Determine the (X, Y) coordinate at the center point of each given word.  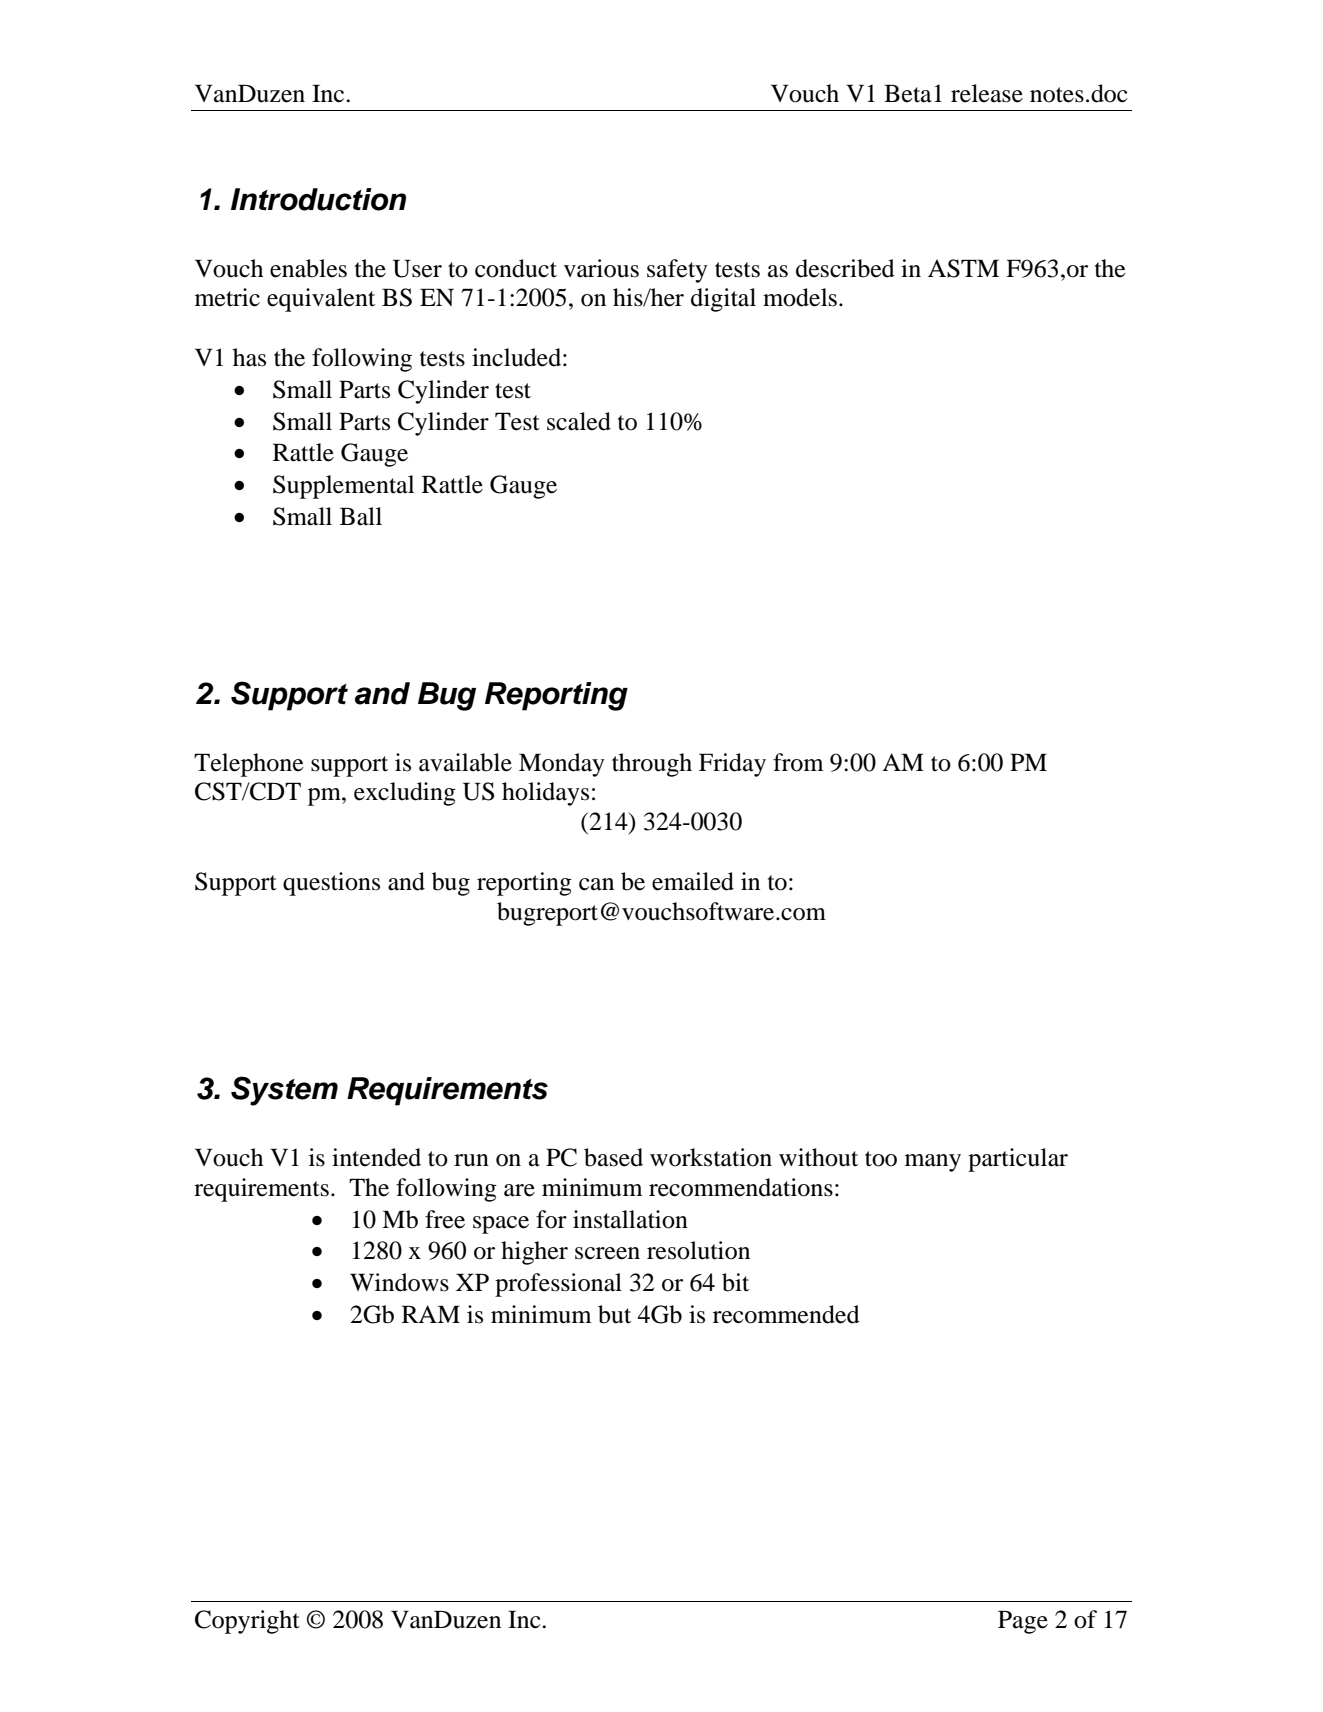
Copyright (247, 1622)
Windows (399, 1282)
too (881, 1159)
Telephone (249, 765)
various (601, 268)
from (798, 762)
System (284, 1091)
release (987, 93)
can (596, 884)
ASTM (963, 268)
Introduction (318, 199)
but (614, 1314)
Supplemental (343, 487)
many (933, 1163)
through (652, 765)
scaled (579, 421)
